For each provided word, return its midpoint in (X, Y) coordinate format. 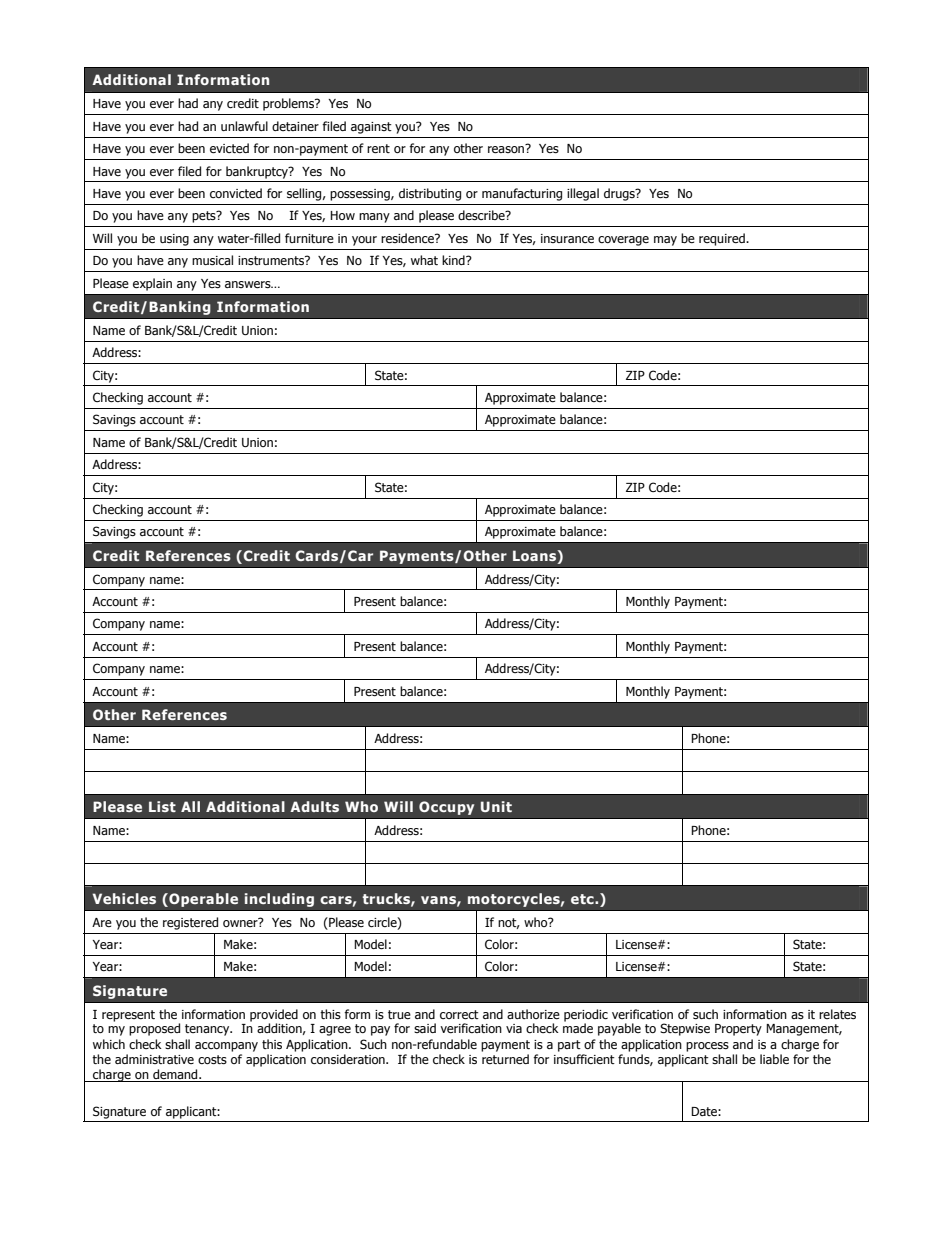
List (162, 806)
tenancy (208, 1030)
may (665, 241)
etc (583, 899)
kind (454, 260)
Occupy (446, 808)
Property (738, 1030)
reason (507, 148)
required (723, 239)
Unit (496, 806)
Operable (202, 900)
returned (505, 1059)
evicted (229, 148)
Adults (314, 806)
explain (152, 284)
